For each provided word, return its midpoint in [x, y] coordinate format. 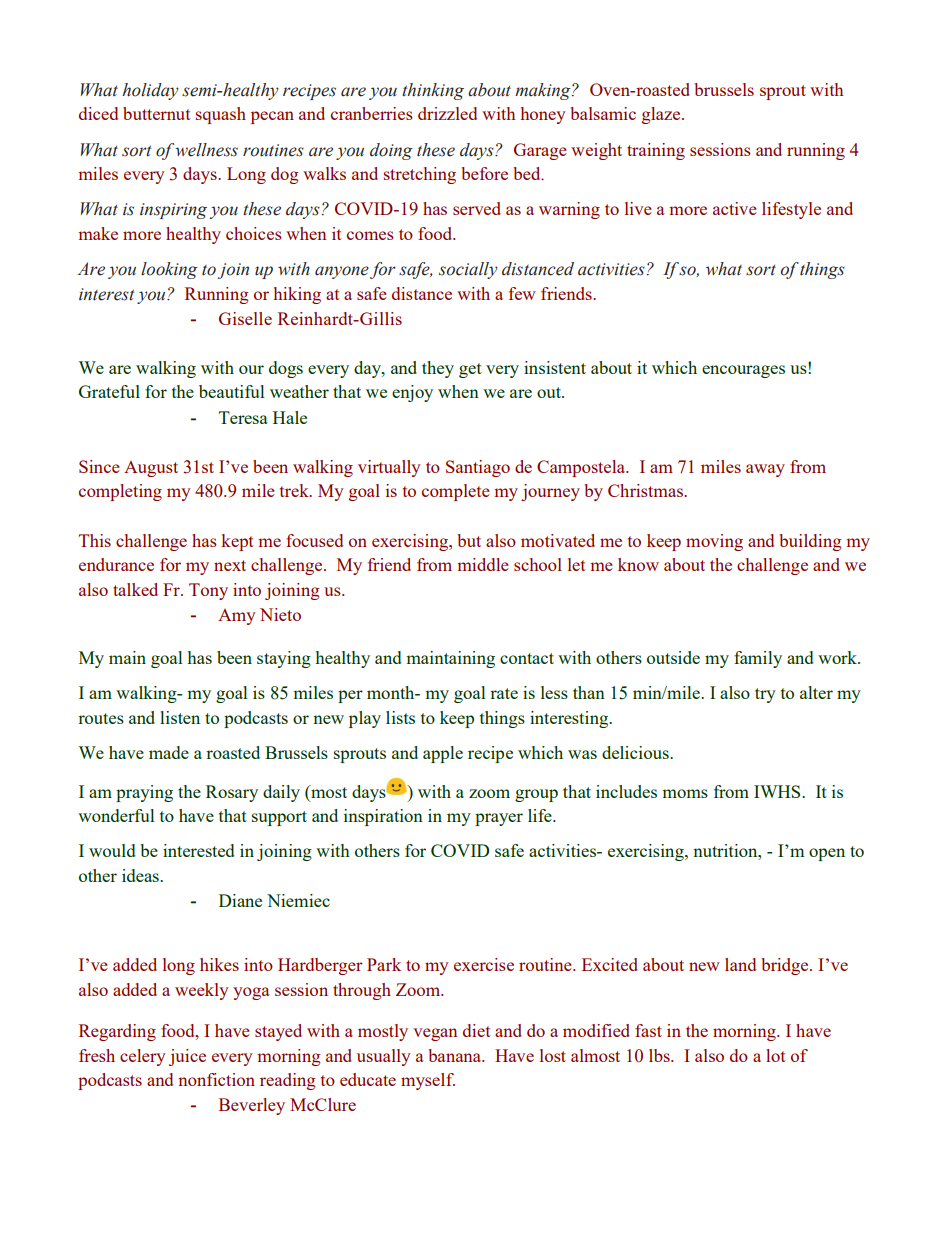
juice [187, 1057]
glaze [662, 115]
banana [456, 1055]
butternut [156, 113]
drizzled [447, 113]
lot [775, 1055]
